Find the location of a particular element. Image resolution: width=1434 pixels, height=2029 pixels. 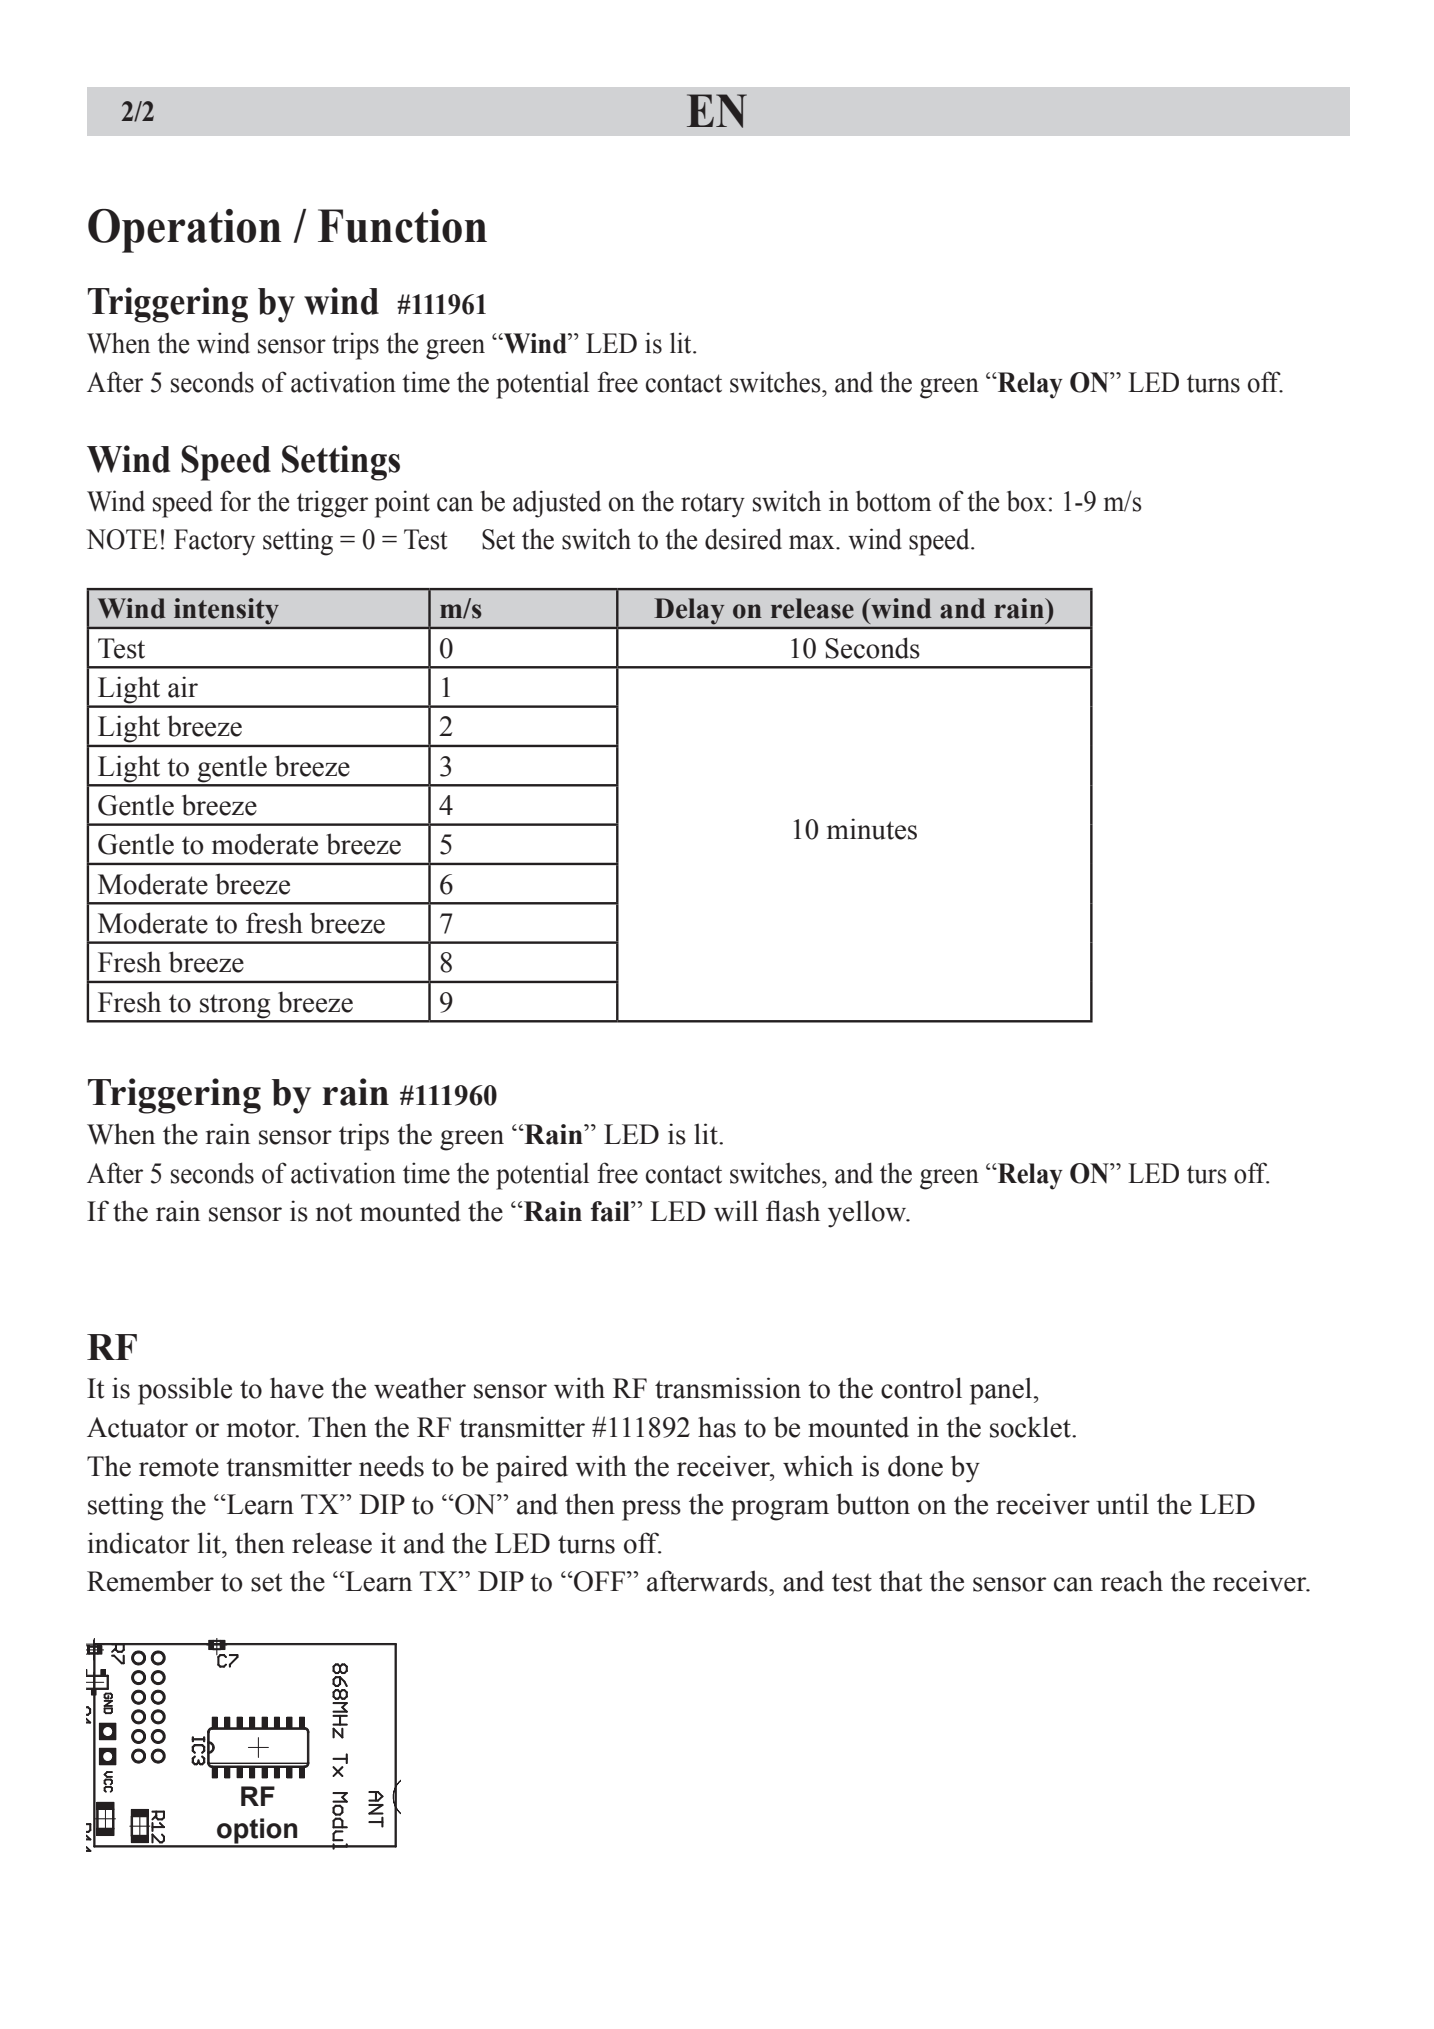

press is located at coordinates (651, 1510).
